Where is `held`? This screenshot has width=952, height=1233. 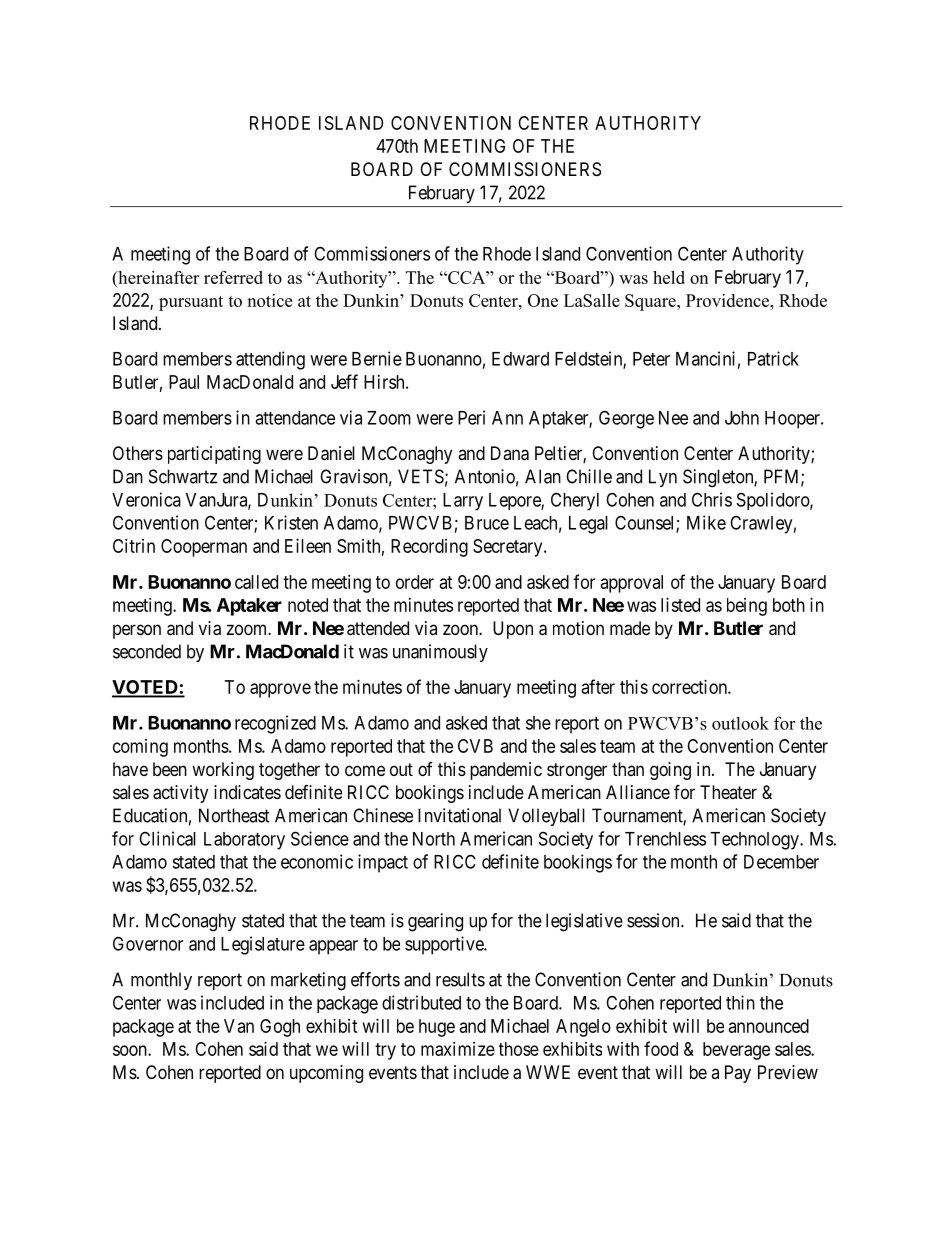 held is located at coordinates (669, 277).
